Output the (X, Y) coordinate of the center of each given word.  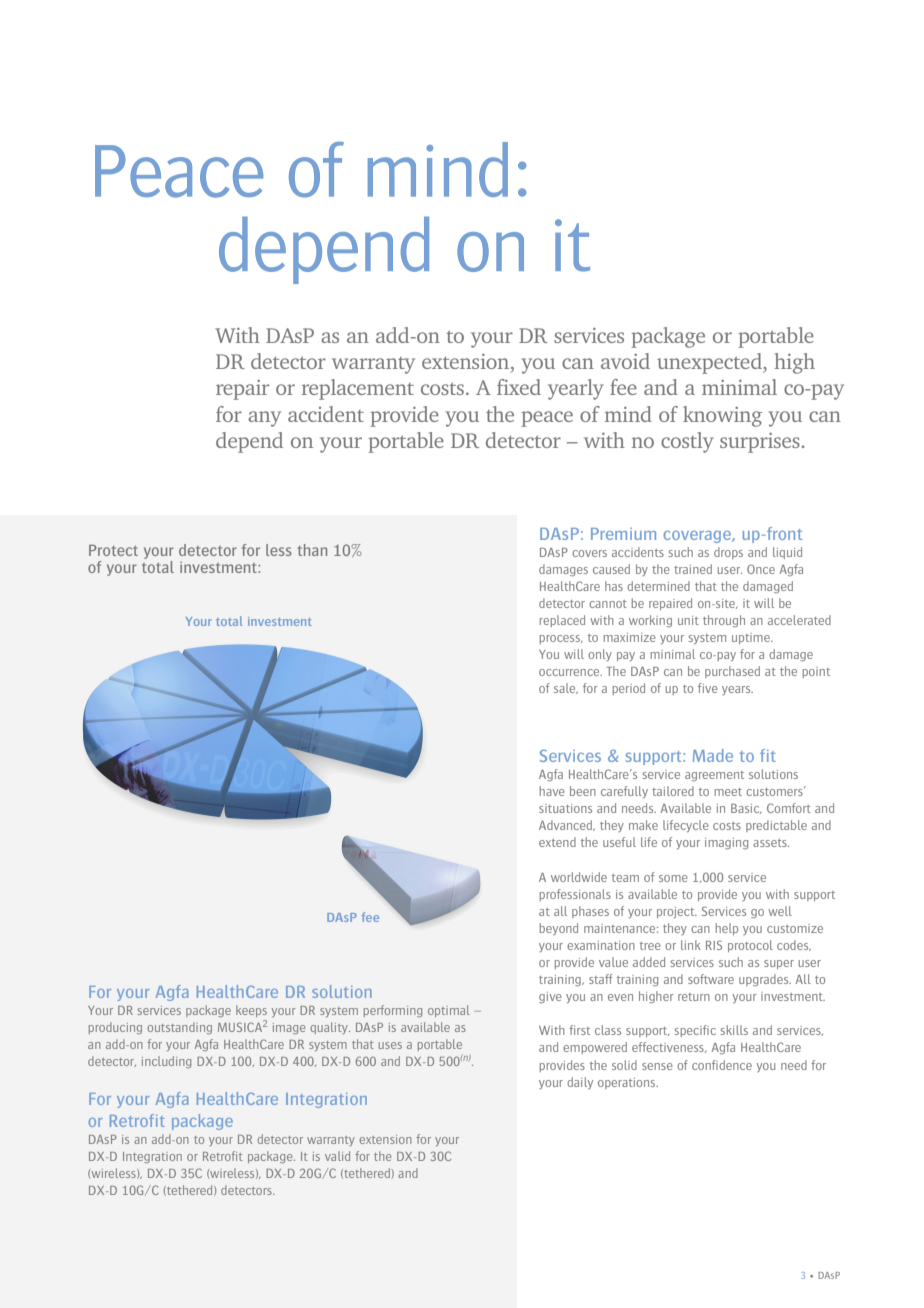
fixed (519, 387)
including (166, 1062)
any (264, 419)
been (583, 791)
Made (713, 755)
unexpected (710, 363)
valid (337, 1156)
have (552, 791)
